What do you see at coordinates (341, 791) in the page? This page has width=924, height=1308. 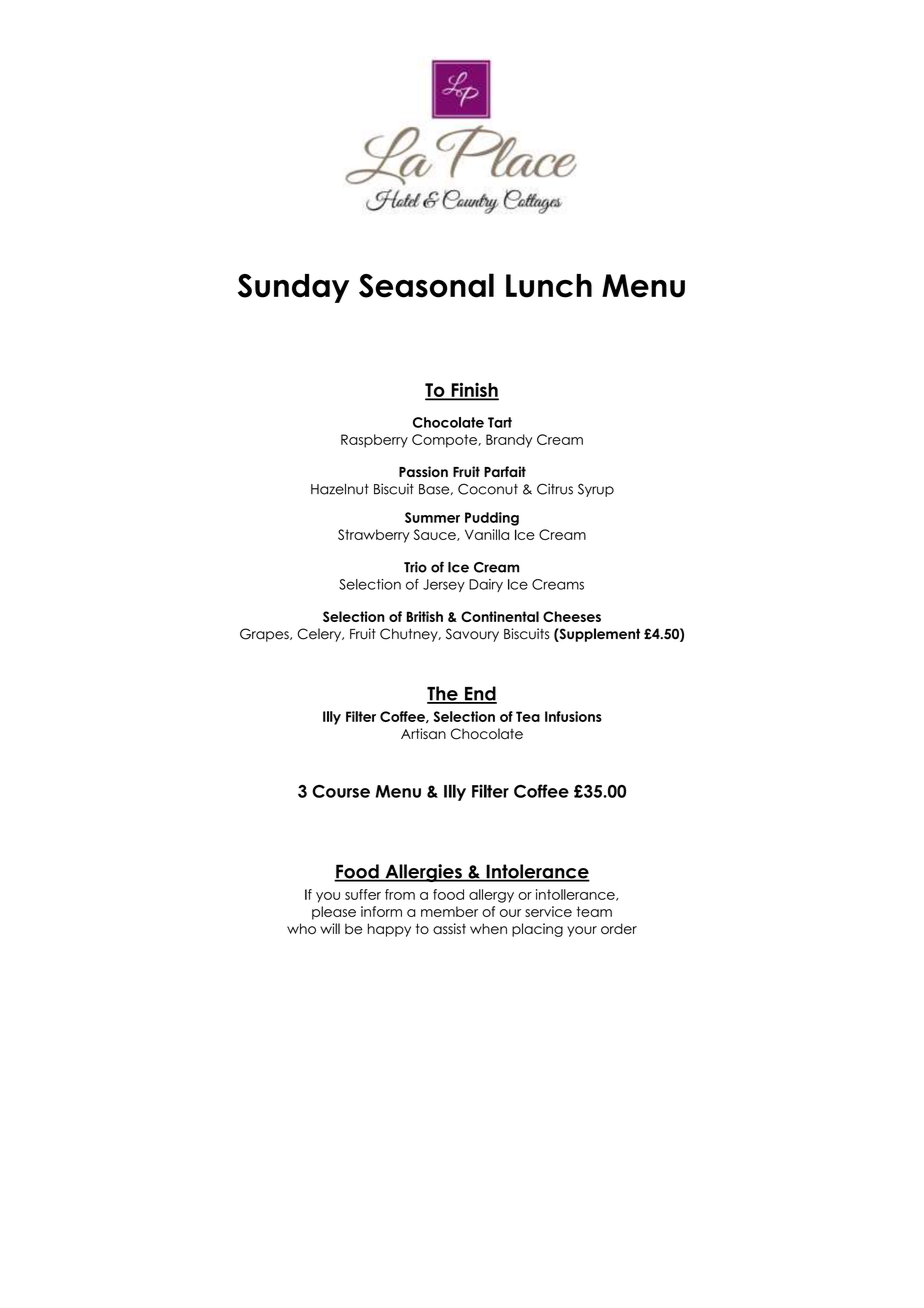 I see `Course` at bounding box center [341, 791].
